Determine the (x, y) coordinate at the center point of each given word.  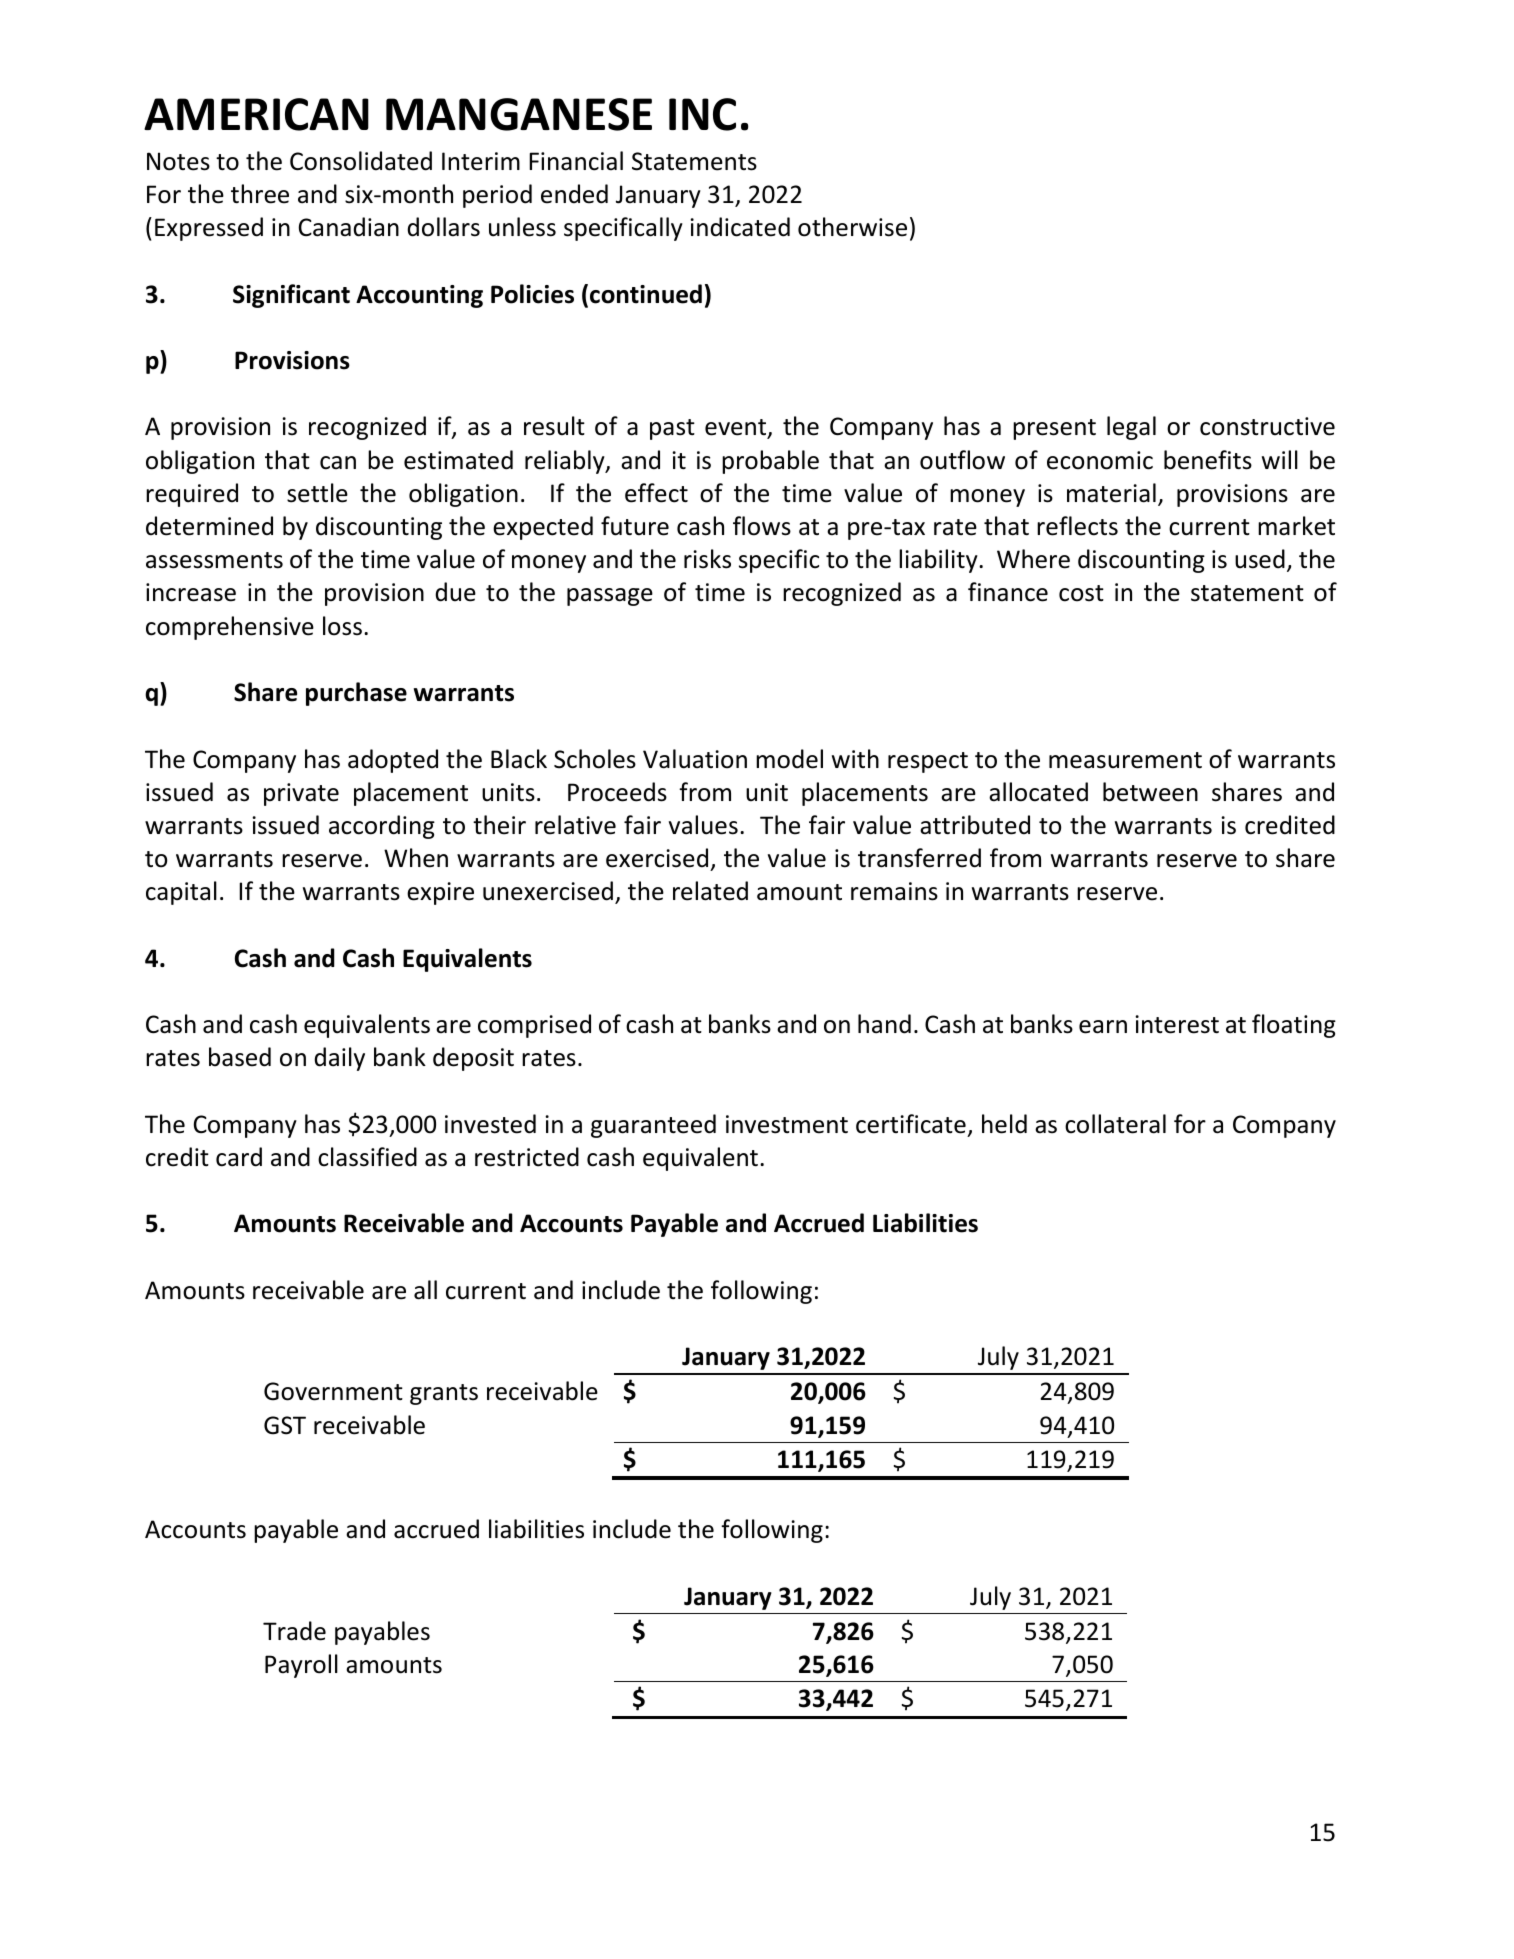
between (1150, 792)
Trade (294, 1631)
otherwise (852, 227)
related (710, 891)
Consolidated (361, 161)
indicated (740, 227)
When (416, 858)
